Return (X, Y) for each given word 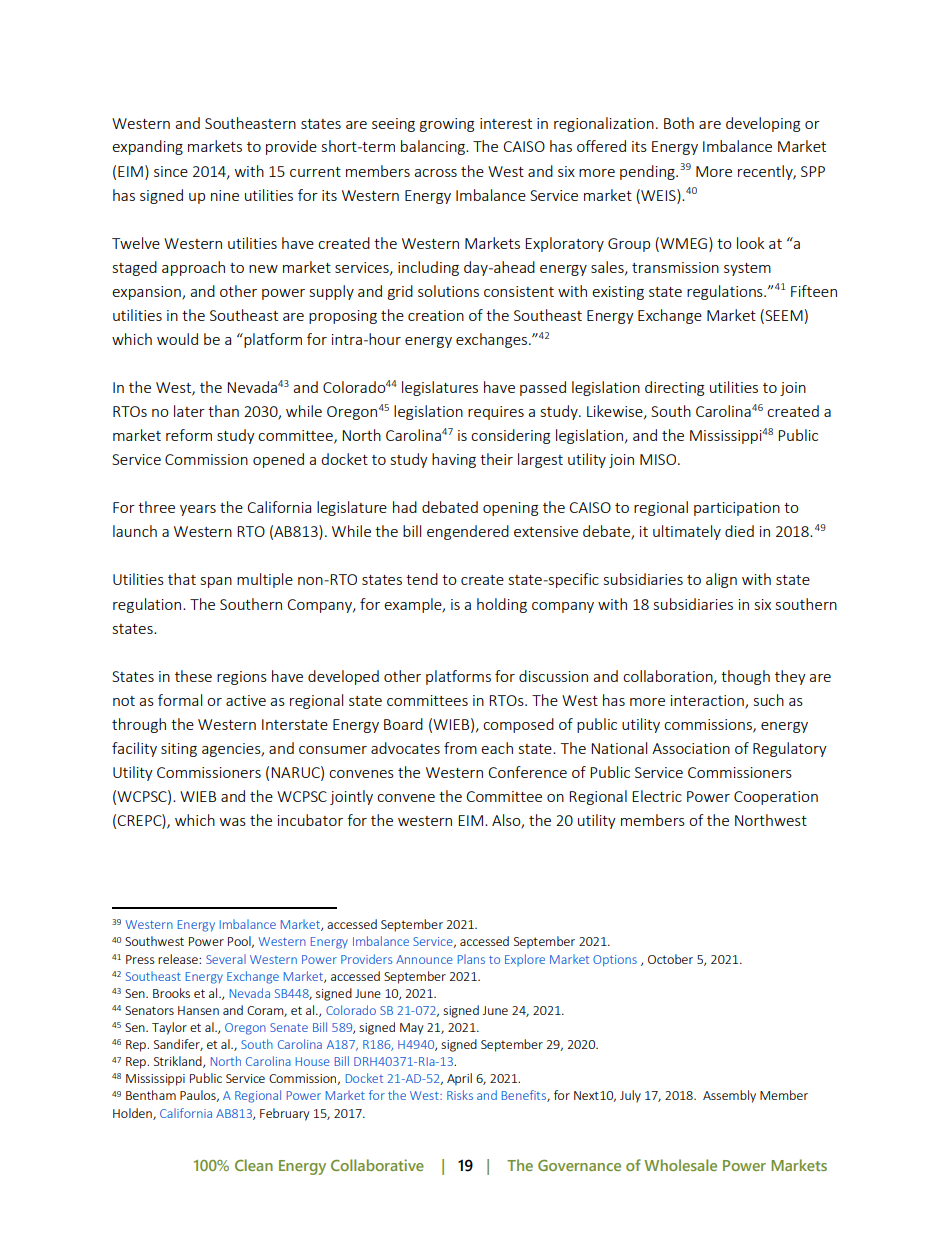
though (745, 677)
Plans (471, 959)
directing (674, 388)
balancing (434, 147)
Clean (254, 1165)
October (670, 959)
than (223, 411)
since (171, 171)
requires (496, 413)
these (193, 676)
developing (763, 124)
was (233, 822)
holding (502, 605)
